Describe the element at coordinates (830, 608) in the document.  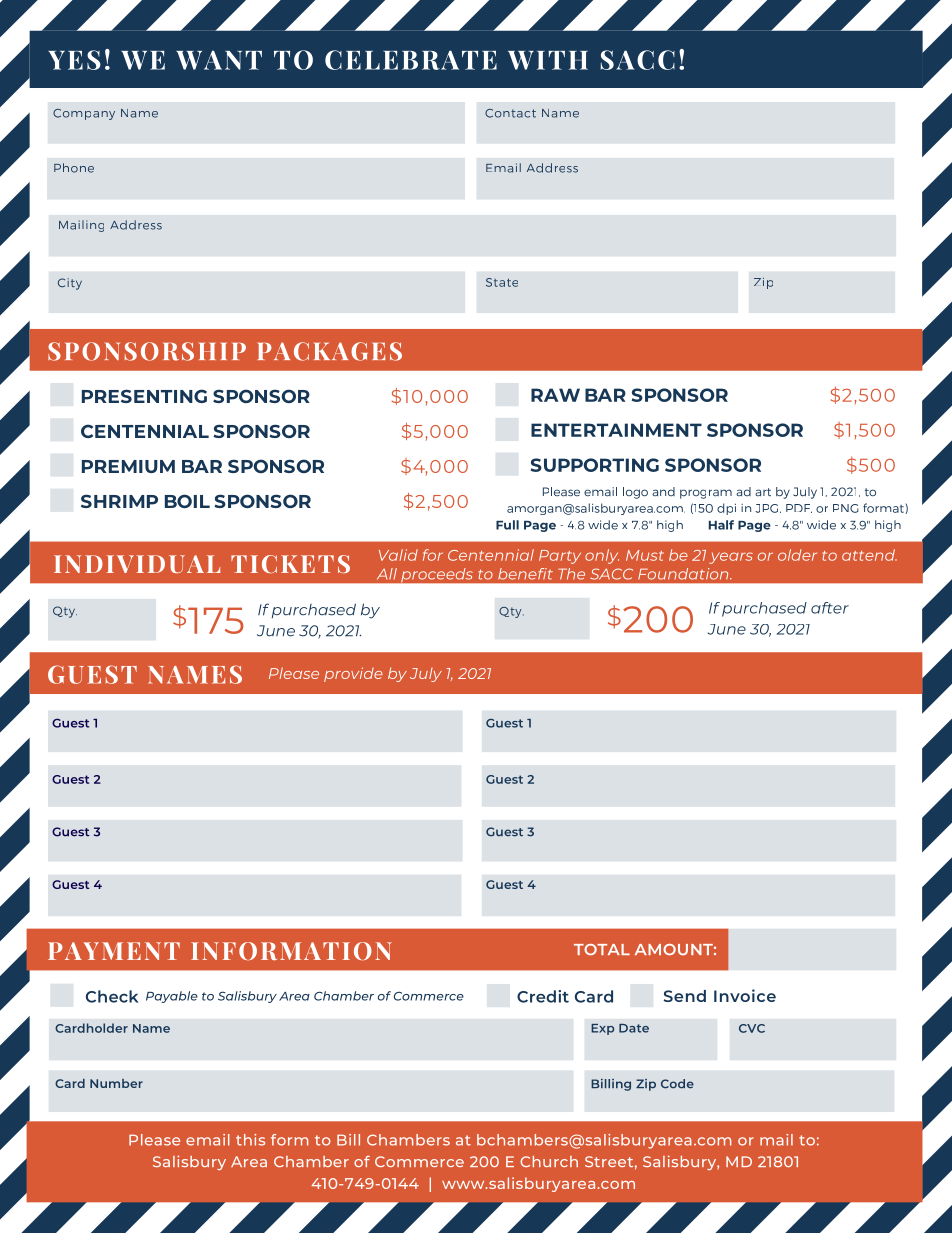
I see `after` at that location.
